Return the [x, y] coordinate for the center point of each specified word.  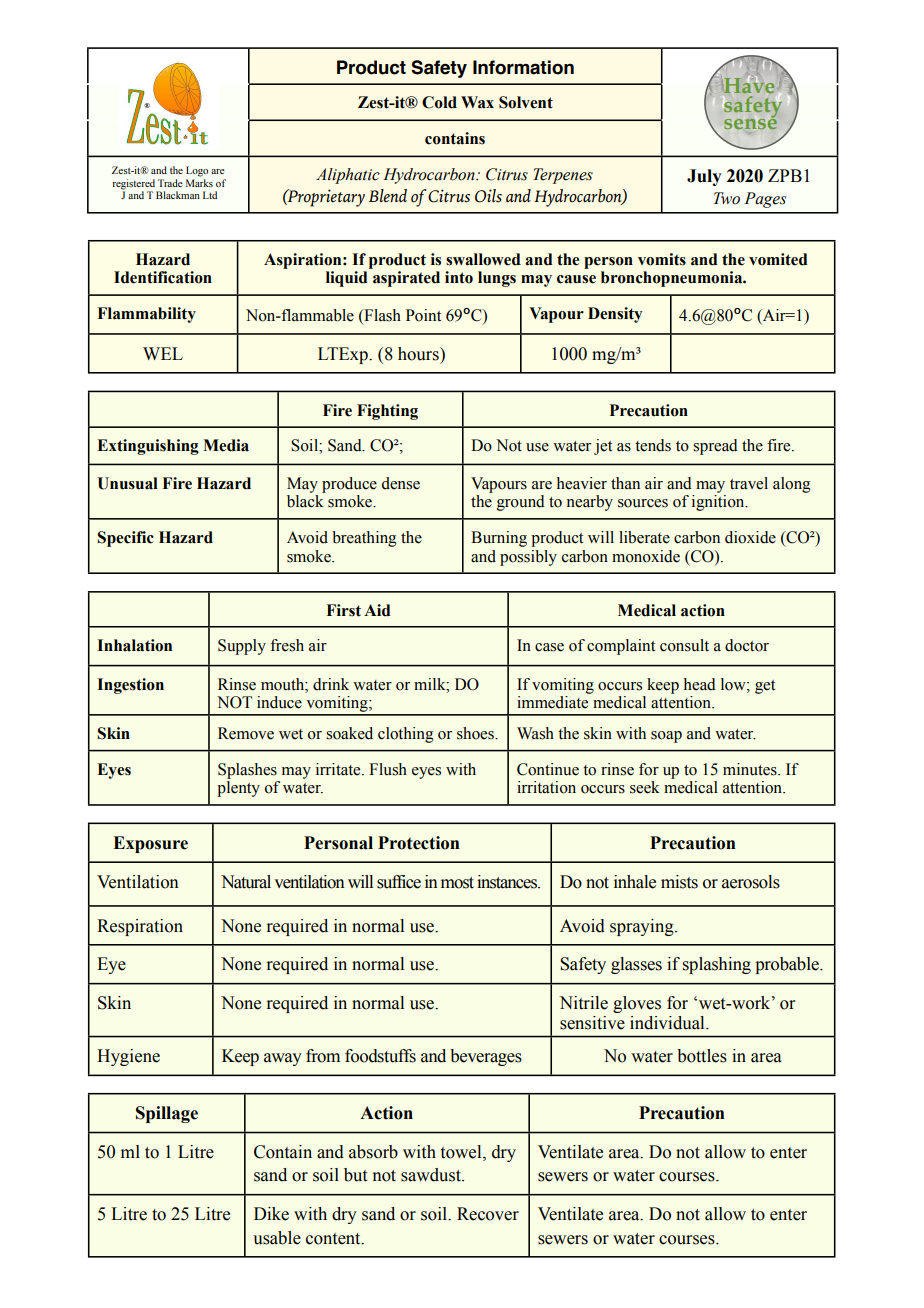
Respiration [140, 927]
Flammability [147, 315]
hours [419, 354]
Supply [242, 647]
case [549, 647]
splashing [717, 965]
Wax [477, 102]
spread [715, 447]
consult [684, 645]
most [457, 883]
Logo [197, 171]
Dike [271, 1214]
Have [749, 84]
